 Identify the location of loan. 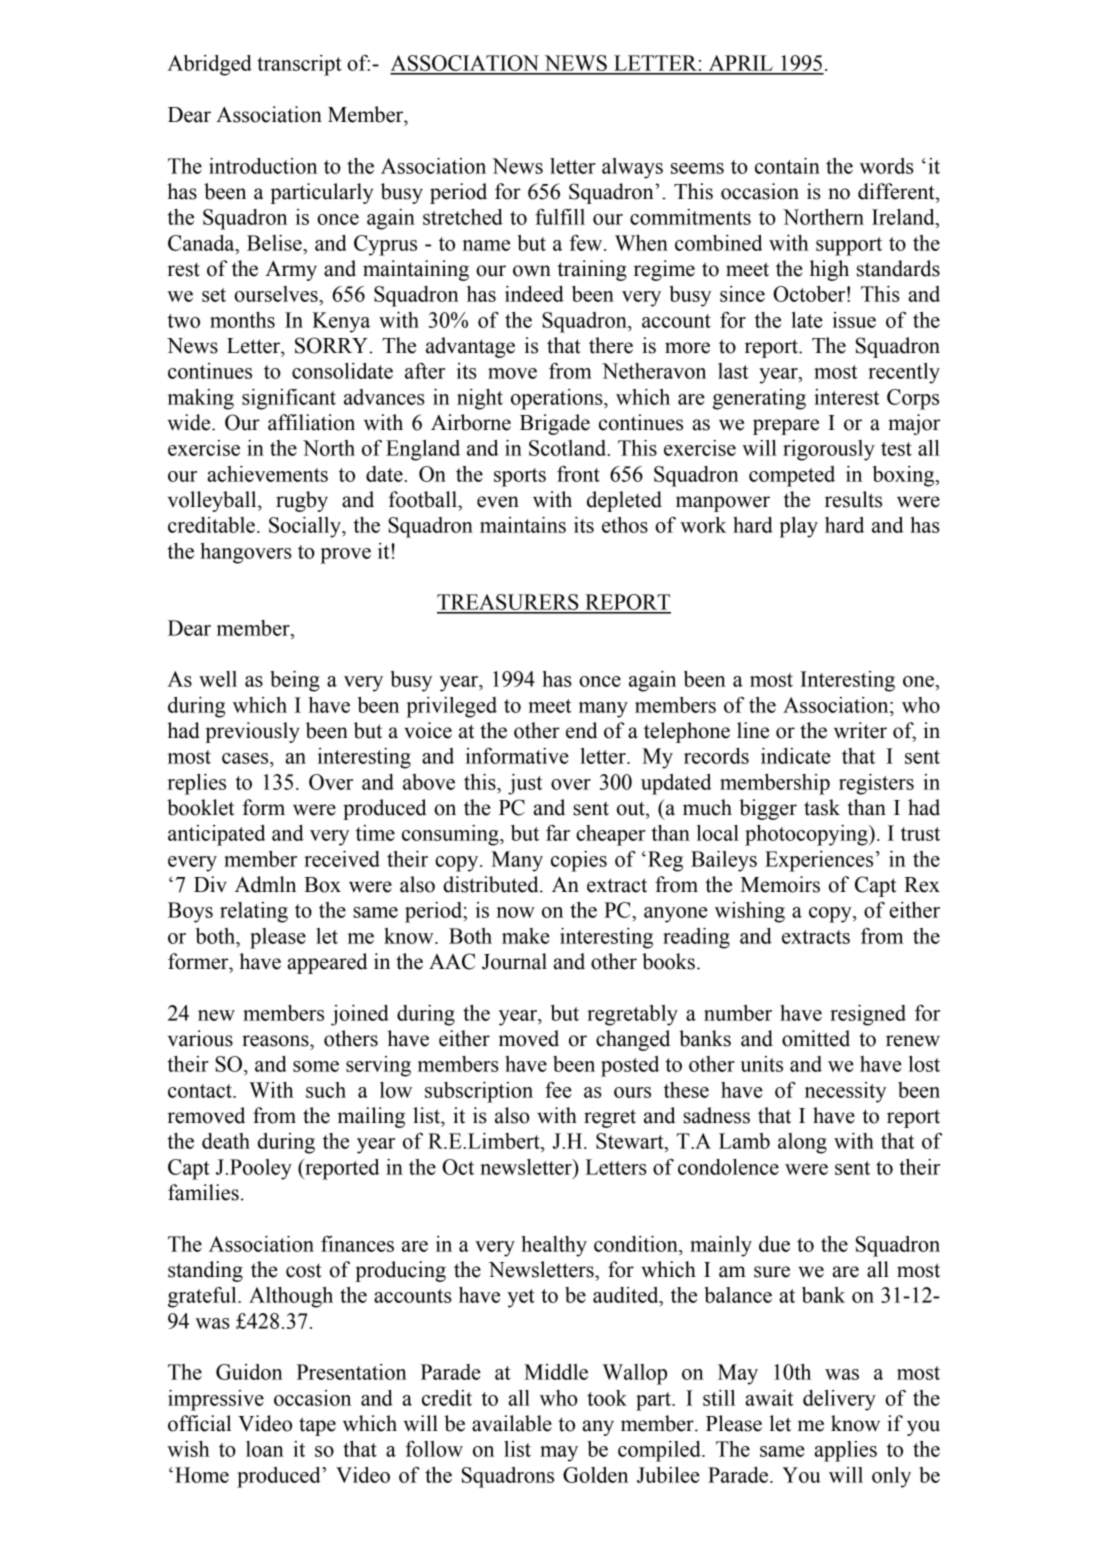
(265, 1449).
